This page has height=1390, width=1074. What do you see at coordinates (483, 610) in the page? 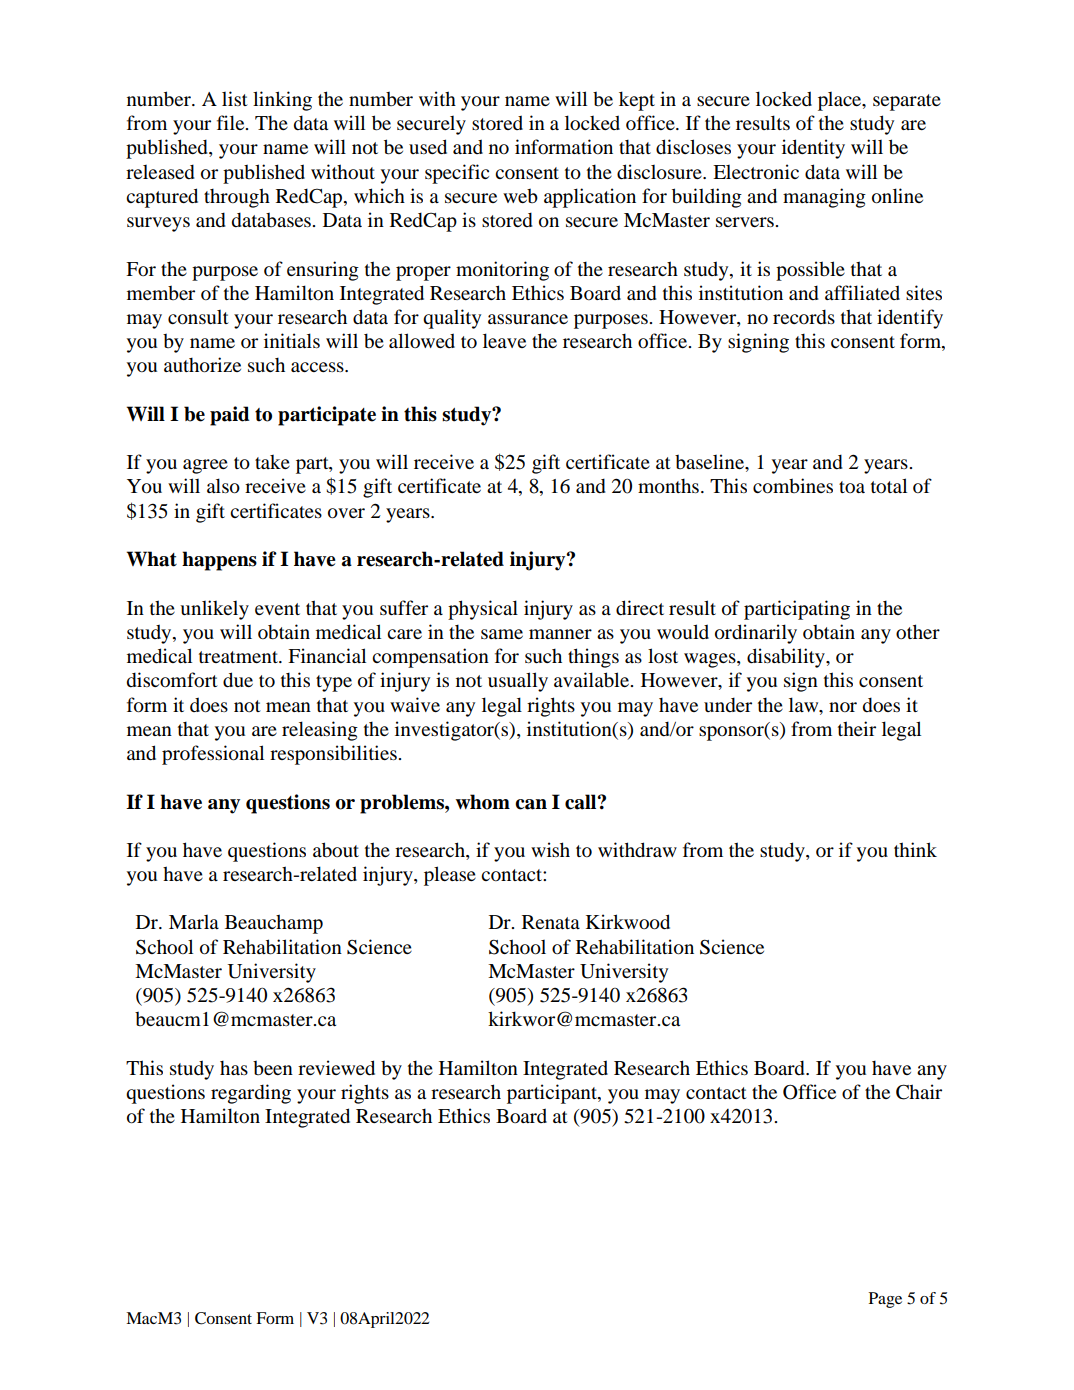
I see `physical` at bounding box center [483, 610].
